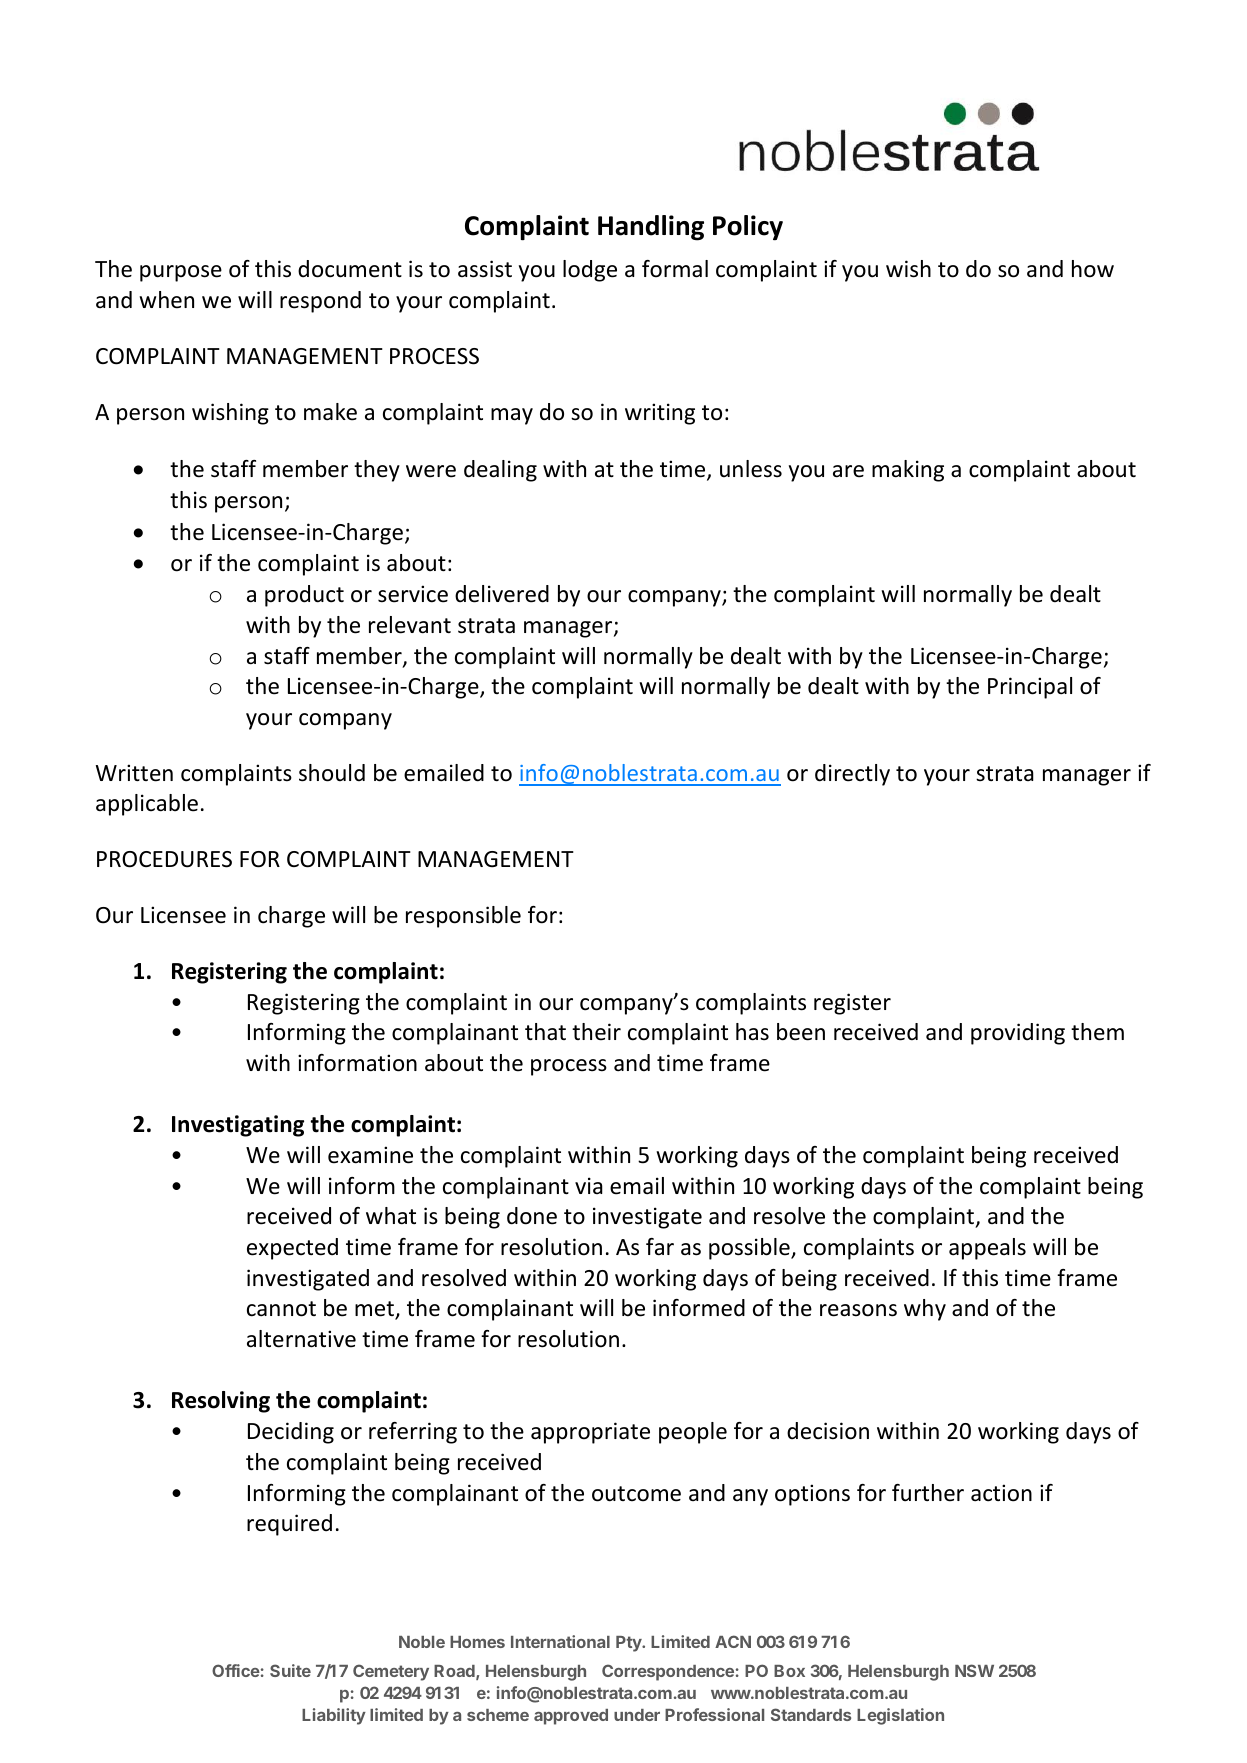 Image resolution: width=1247 pixels, height=1763 pixels. I want to click on purpose, so click(181, 273).
